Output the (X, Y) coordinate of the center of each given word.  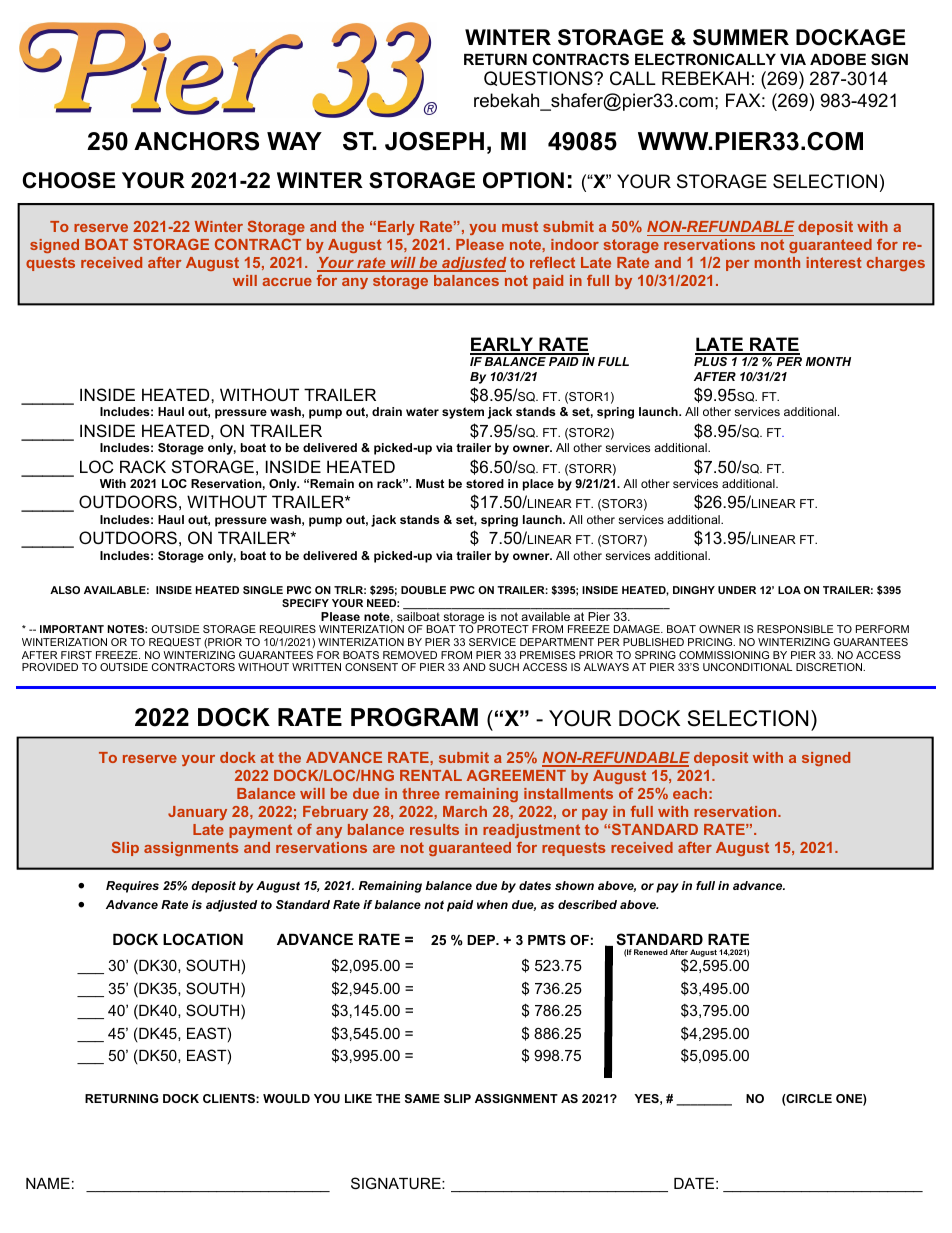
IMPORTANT (72, 629)
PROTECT (503, 629)
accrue (287, 282)
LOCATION (203, 939)
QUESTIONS (539, 78)
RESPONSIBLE (795, 629)
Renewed (651, 952)
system (463, 413)
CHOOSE (68, 180)
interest (834, 262)
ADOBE (838, 59)
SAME (422, 1098)
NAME (48, 1183)
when (492, 904)
